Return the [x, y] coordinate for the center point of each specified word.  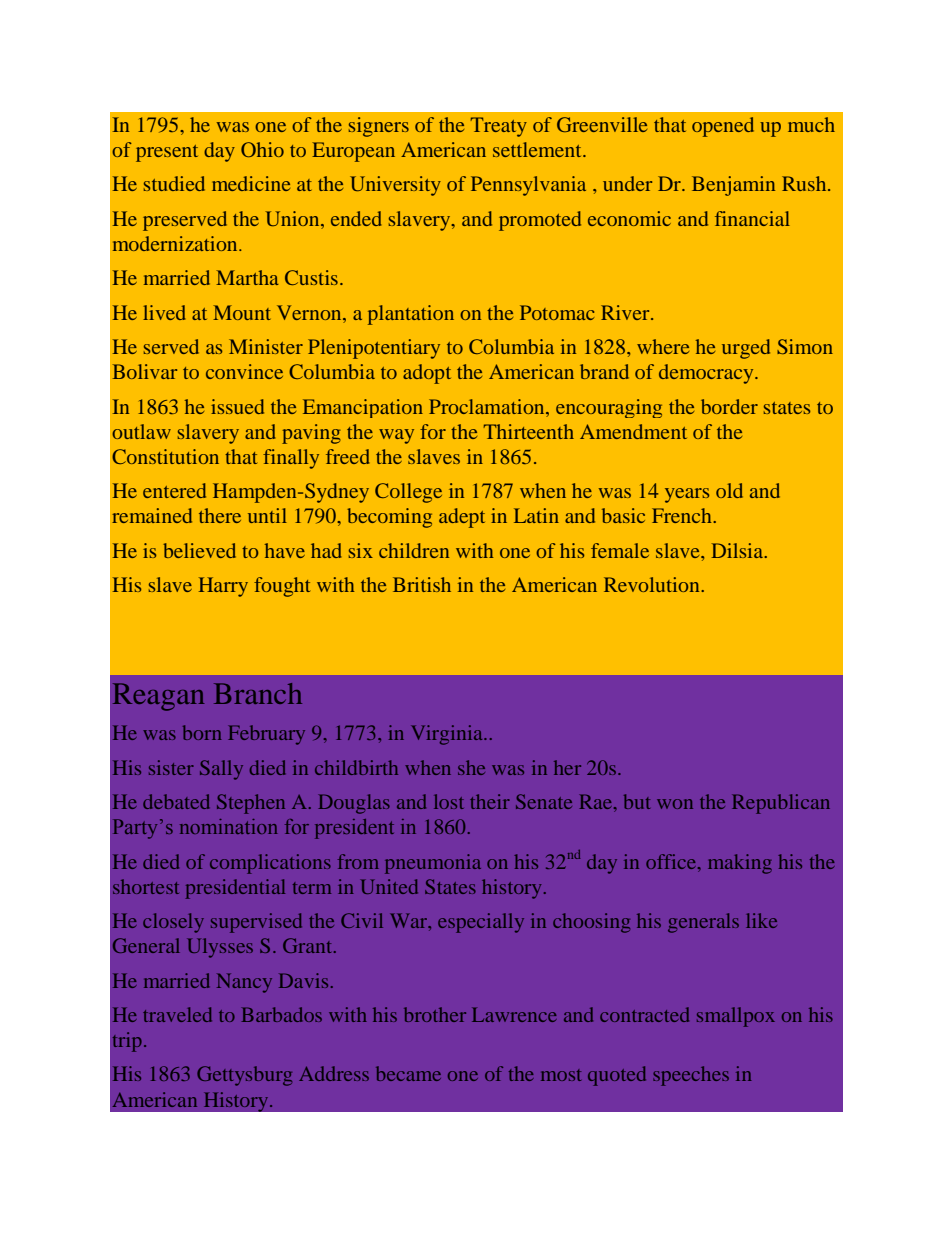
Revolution [653, 584]
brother [435, 1014]
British [422, 584]
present [167, 153]
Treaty [498, 127]
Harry [223, 587]
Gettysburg [244, 1076]
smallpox [736, 1017]
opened [723, 127]
